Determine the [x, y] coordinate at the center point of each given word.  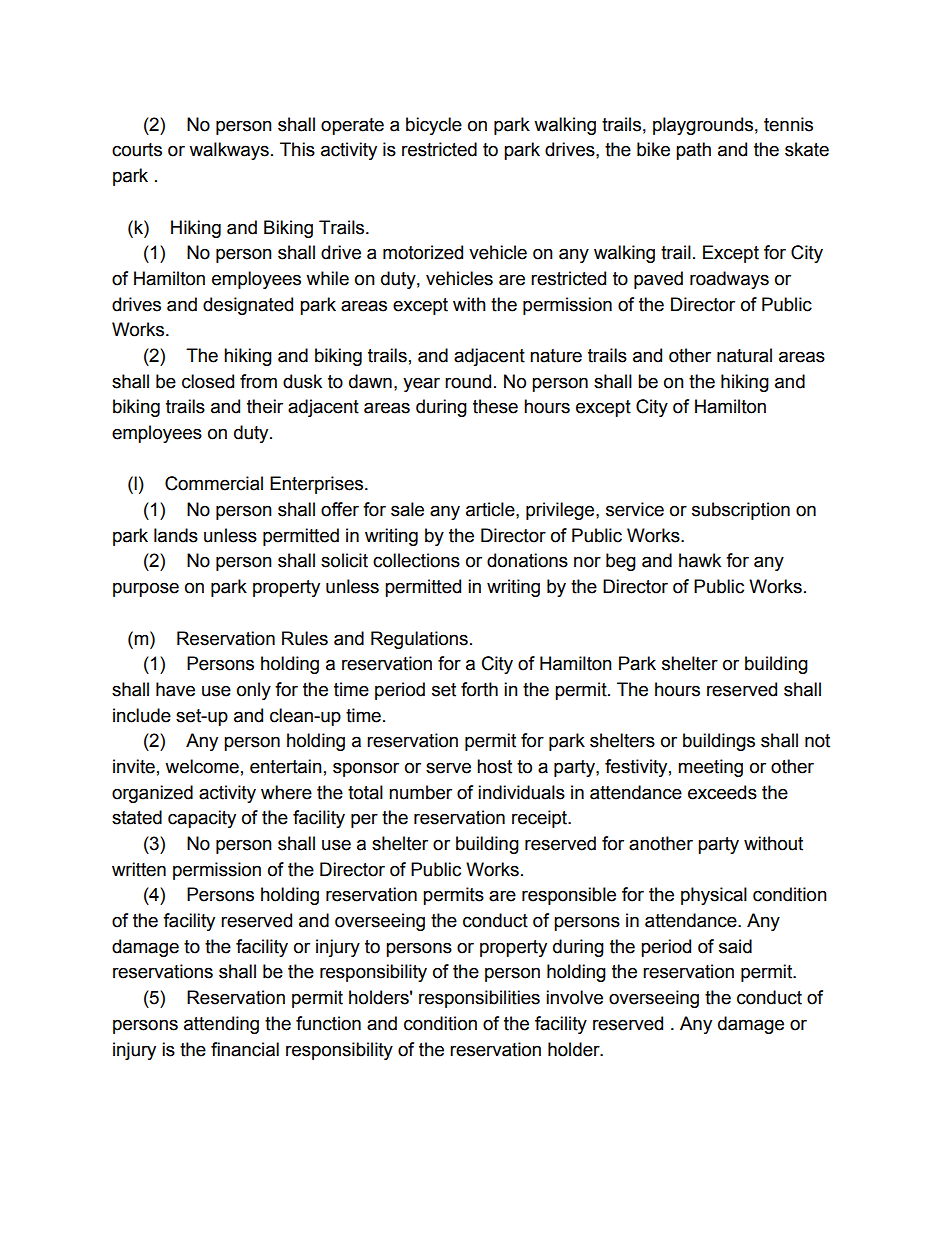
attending [221, 1025]
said [735, 946]
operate [352, 126]
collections [416, 560]
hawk [700, 560]
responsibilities [479, 999]
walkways [229, 151]
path [693, 151]
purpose [146, 589]
